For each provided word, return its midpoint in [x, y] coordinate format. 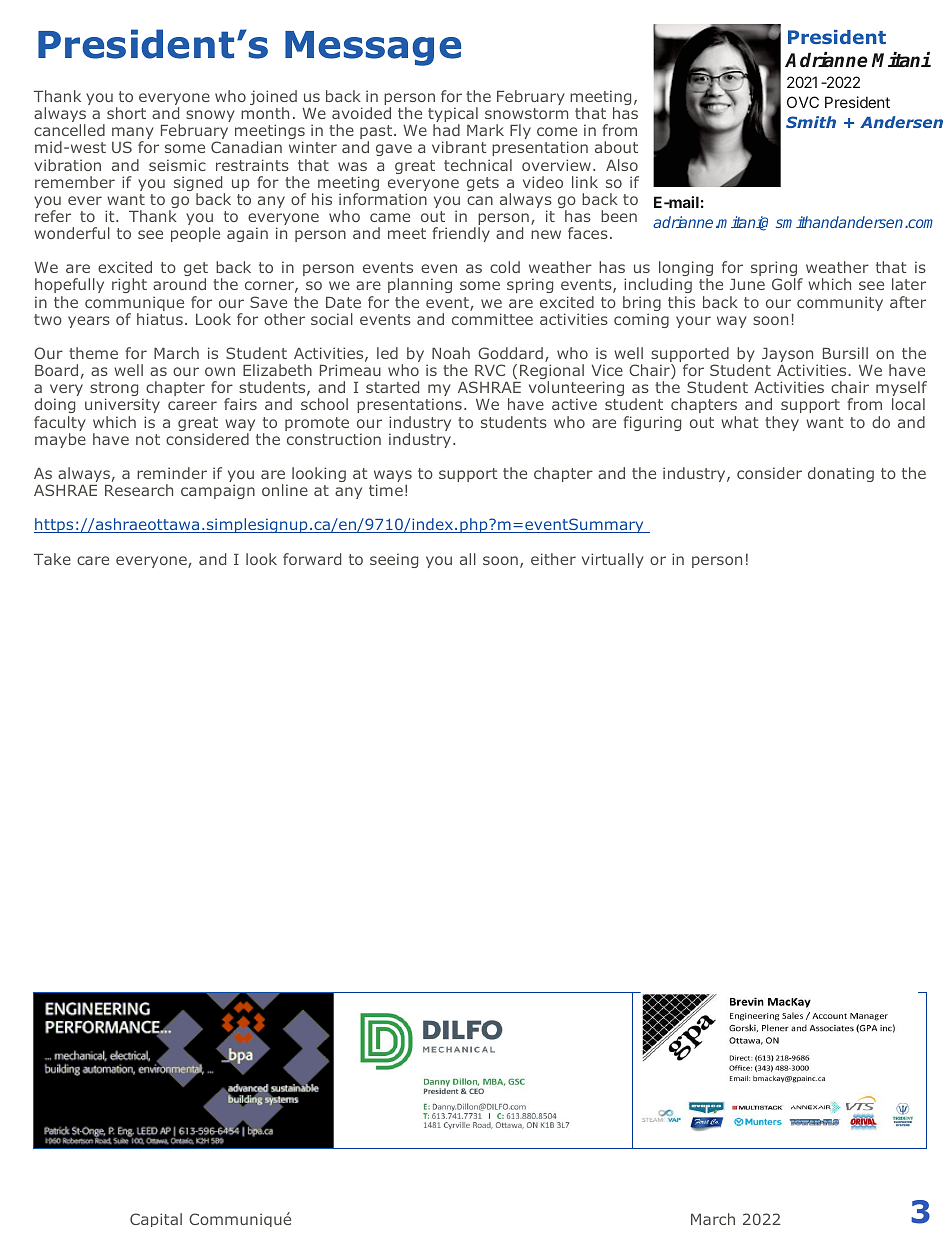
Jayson [787, 356]
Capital [156, 1220]
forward [312, 559]
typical [453, 116]
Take [52, 559]
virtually [613, 560]
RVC [490, 370]
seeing [394, 560]
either [553, 559]
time [386, 490]
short [126, 113]
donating [841, 474]
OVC [803, 102]
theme [93, 353]
